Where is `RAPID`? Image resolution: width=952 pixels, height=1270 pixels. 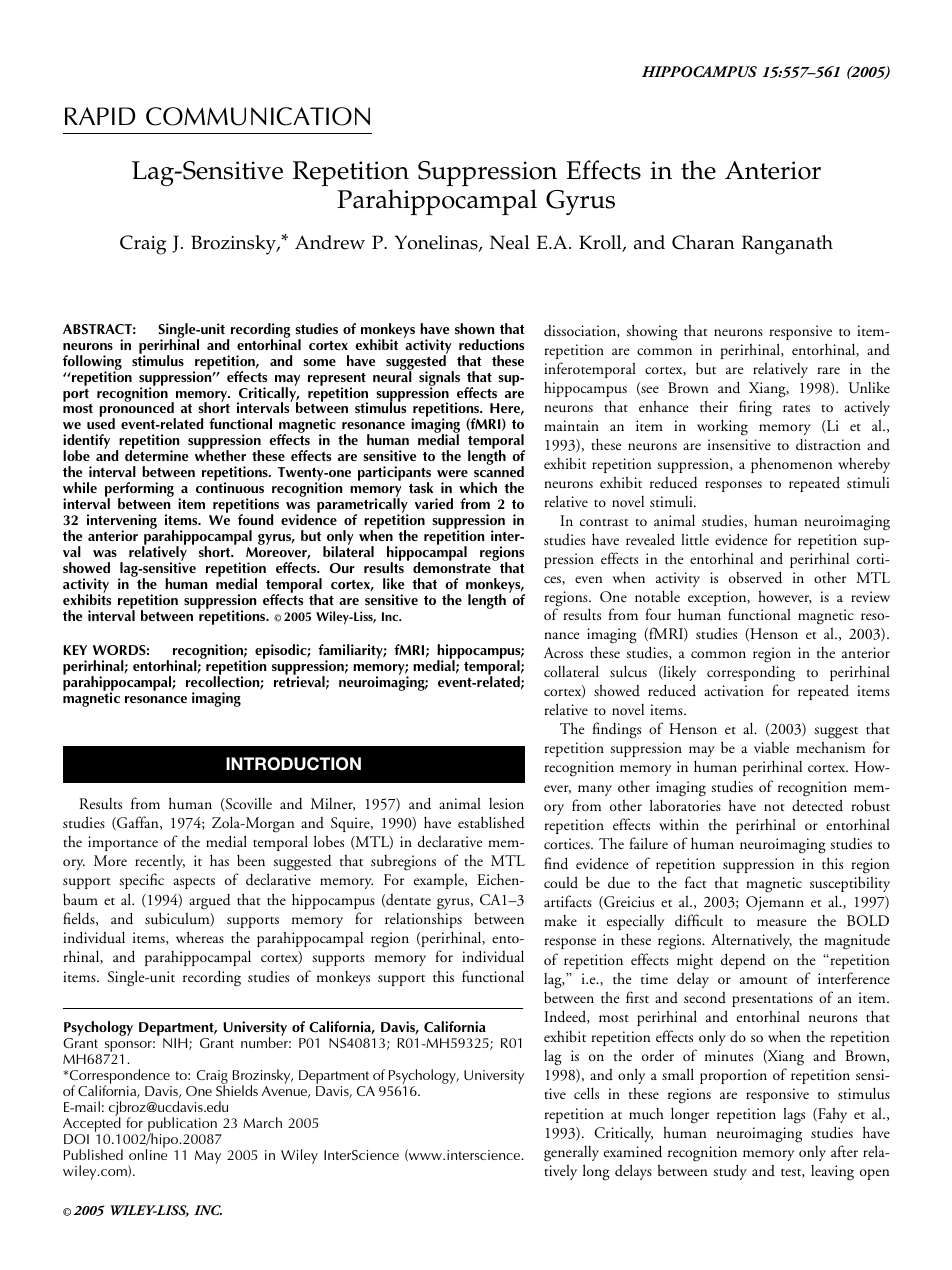
RAPID is located at coordinates (100, 116).
